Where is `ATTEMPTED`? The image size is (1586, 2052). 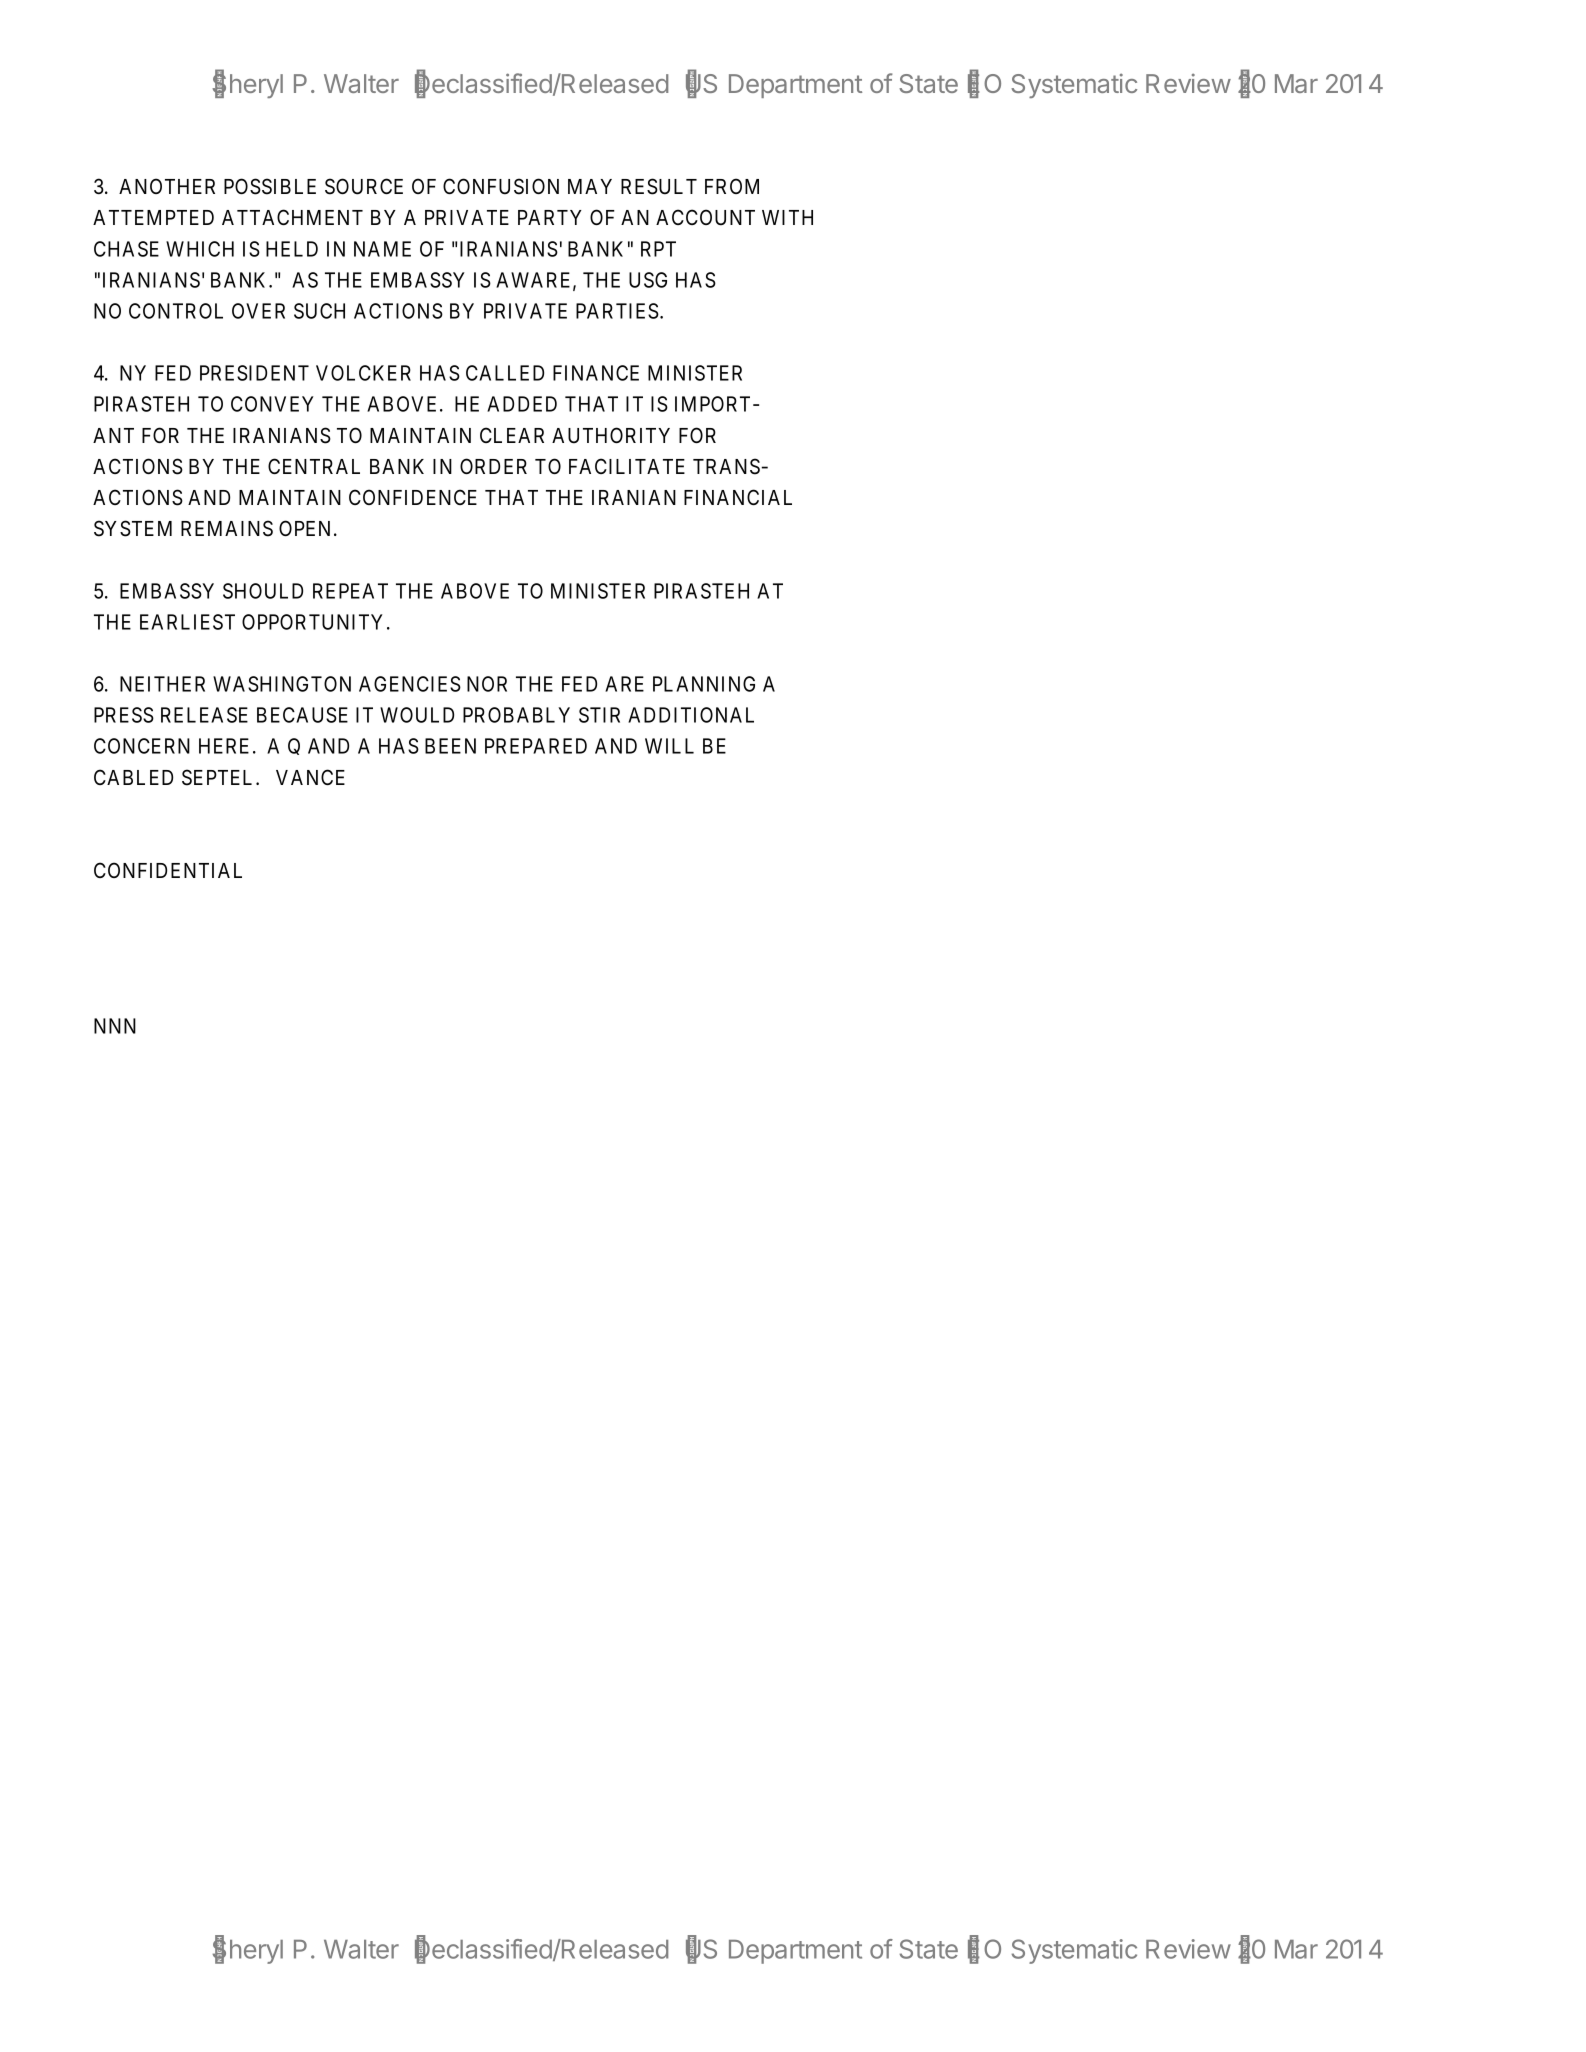 ATTEMPTED is located at coordinates (153, 217).
